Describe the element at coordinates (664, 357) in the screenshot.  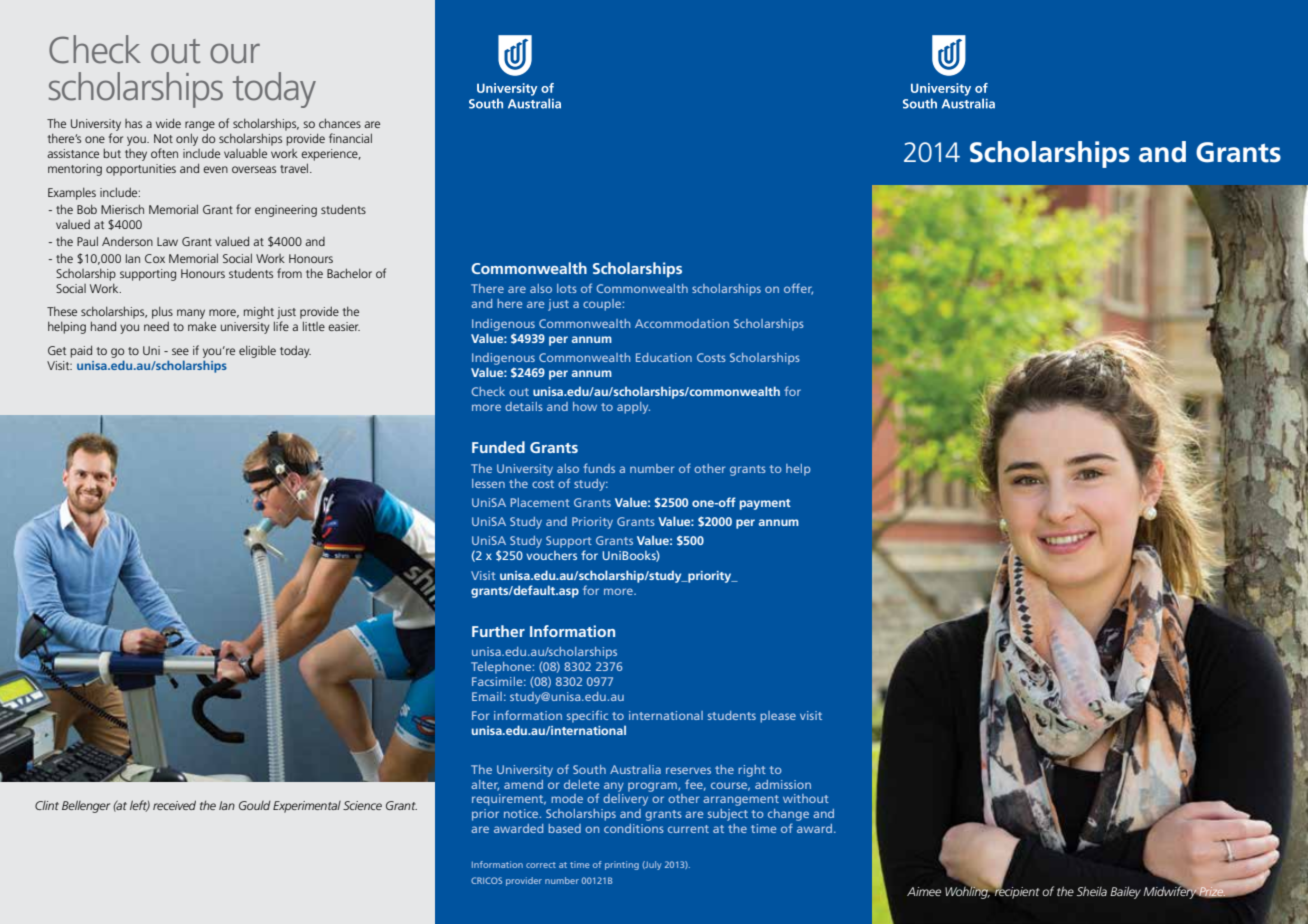
I see `Education` at that location.
